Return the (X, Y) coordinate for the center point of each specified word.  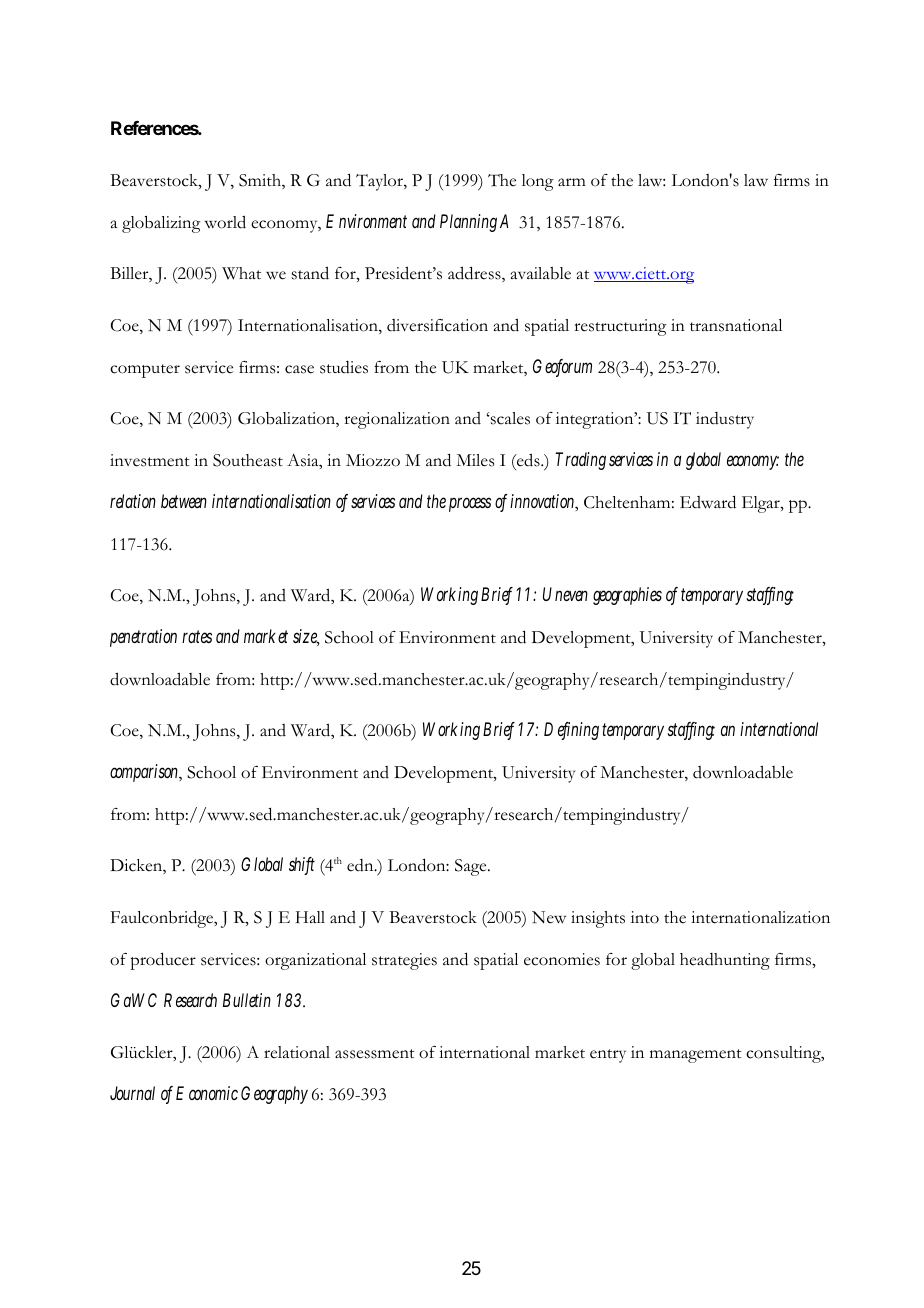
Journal (132, 1093)
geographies (627, 596)
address (475, 274)
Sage (472, 867)
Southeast (248, 460)
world (225, 222)
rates (197, 636)
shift (302, 866)
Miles (475, 460)
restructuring (620, 327)
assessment (375, 1054)
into (645, 917)
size (306, 637)
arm (572, 182)
